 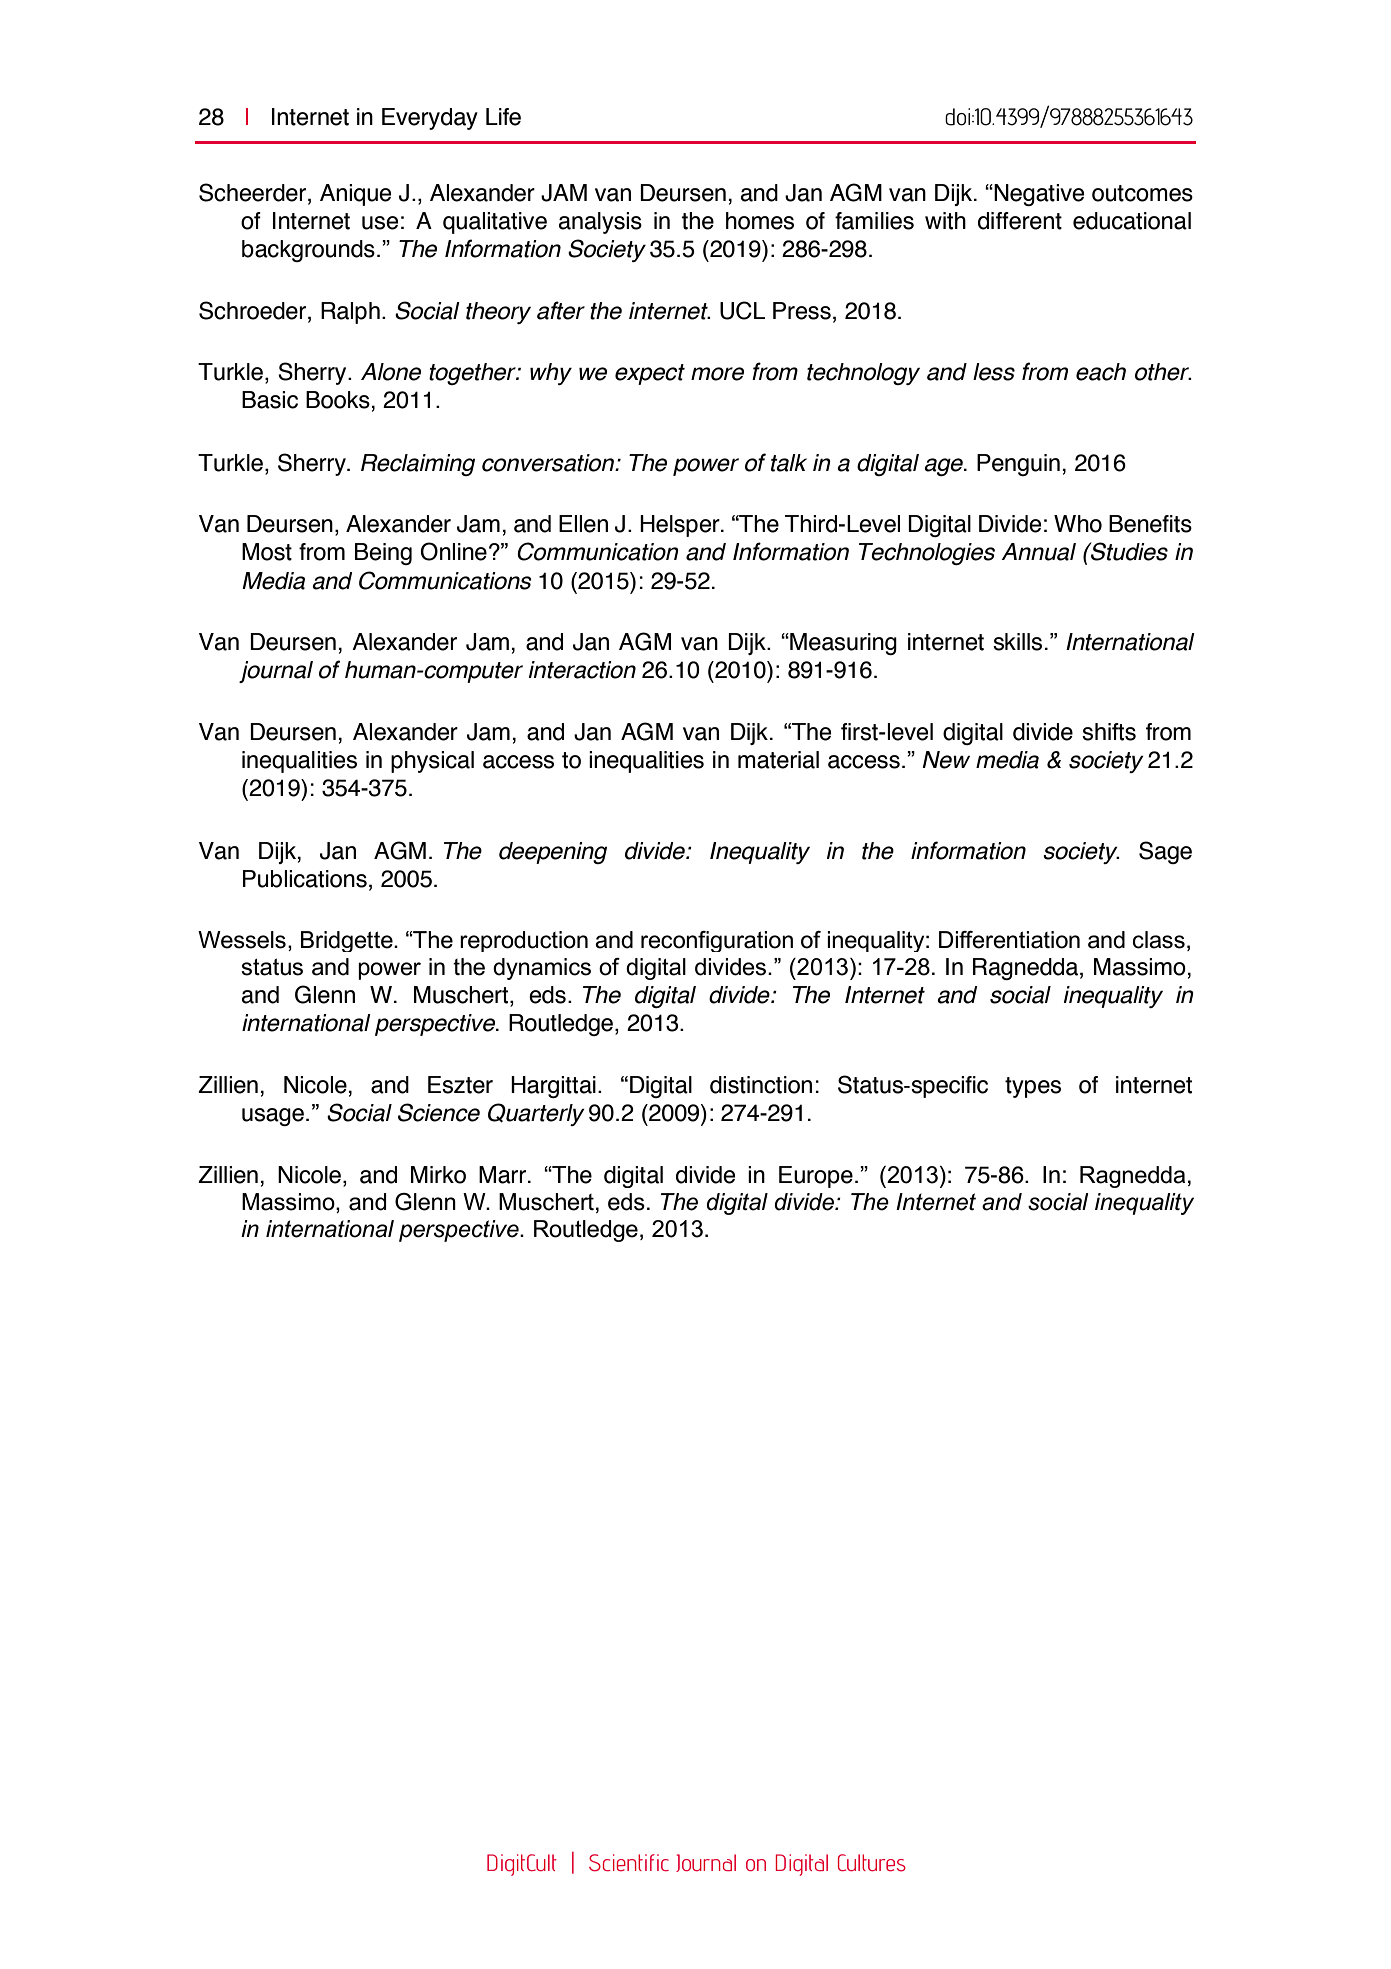 I want to click on talk, so click(x=789, y=463).
